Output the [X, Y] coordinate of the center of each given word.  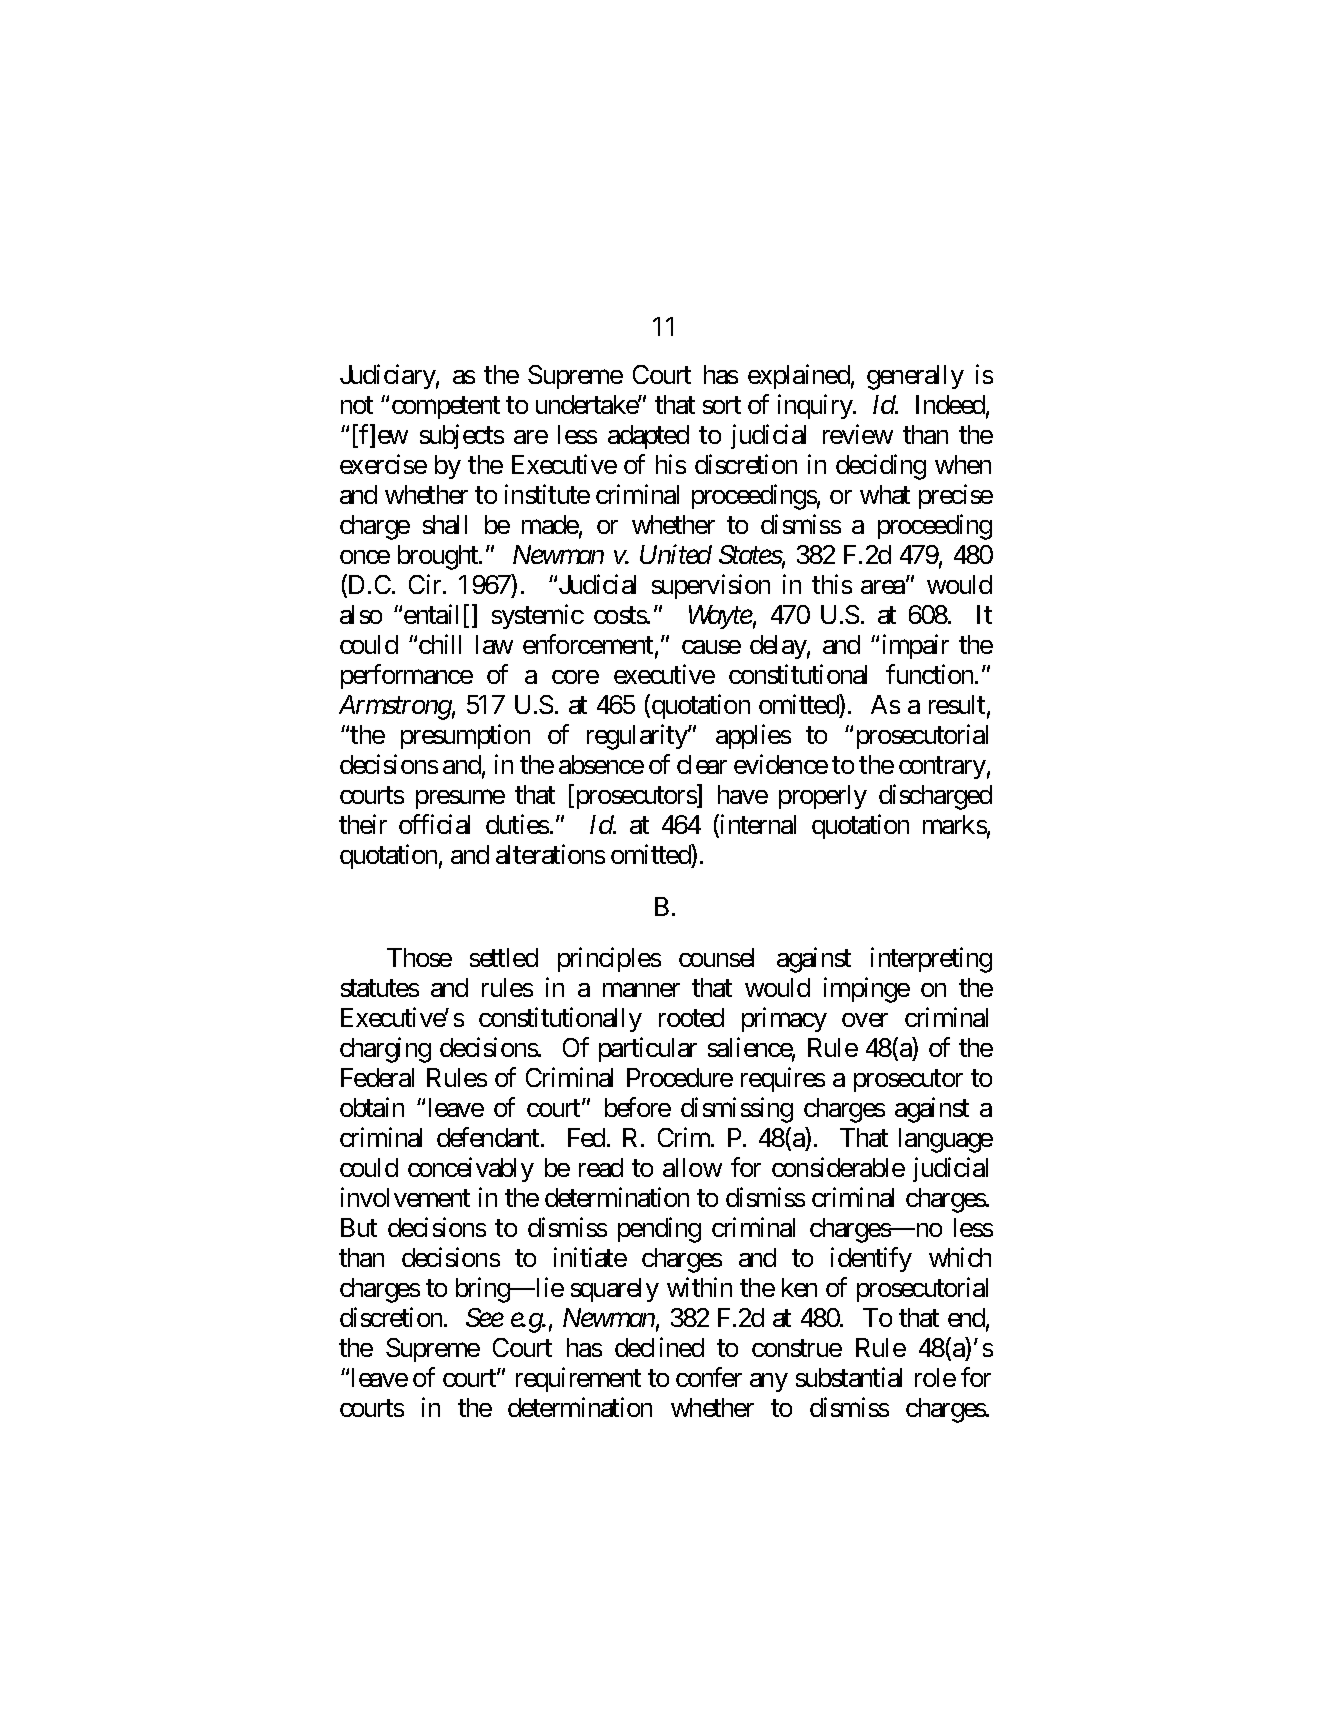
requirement [578, 1379]
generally [915, 377]
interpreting [931, 960]
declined [659, 1347]
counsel [716, 957]
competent [446, 407]
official [434, 824]
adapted [648, 437]
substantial [849, 1377]
